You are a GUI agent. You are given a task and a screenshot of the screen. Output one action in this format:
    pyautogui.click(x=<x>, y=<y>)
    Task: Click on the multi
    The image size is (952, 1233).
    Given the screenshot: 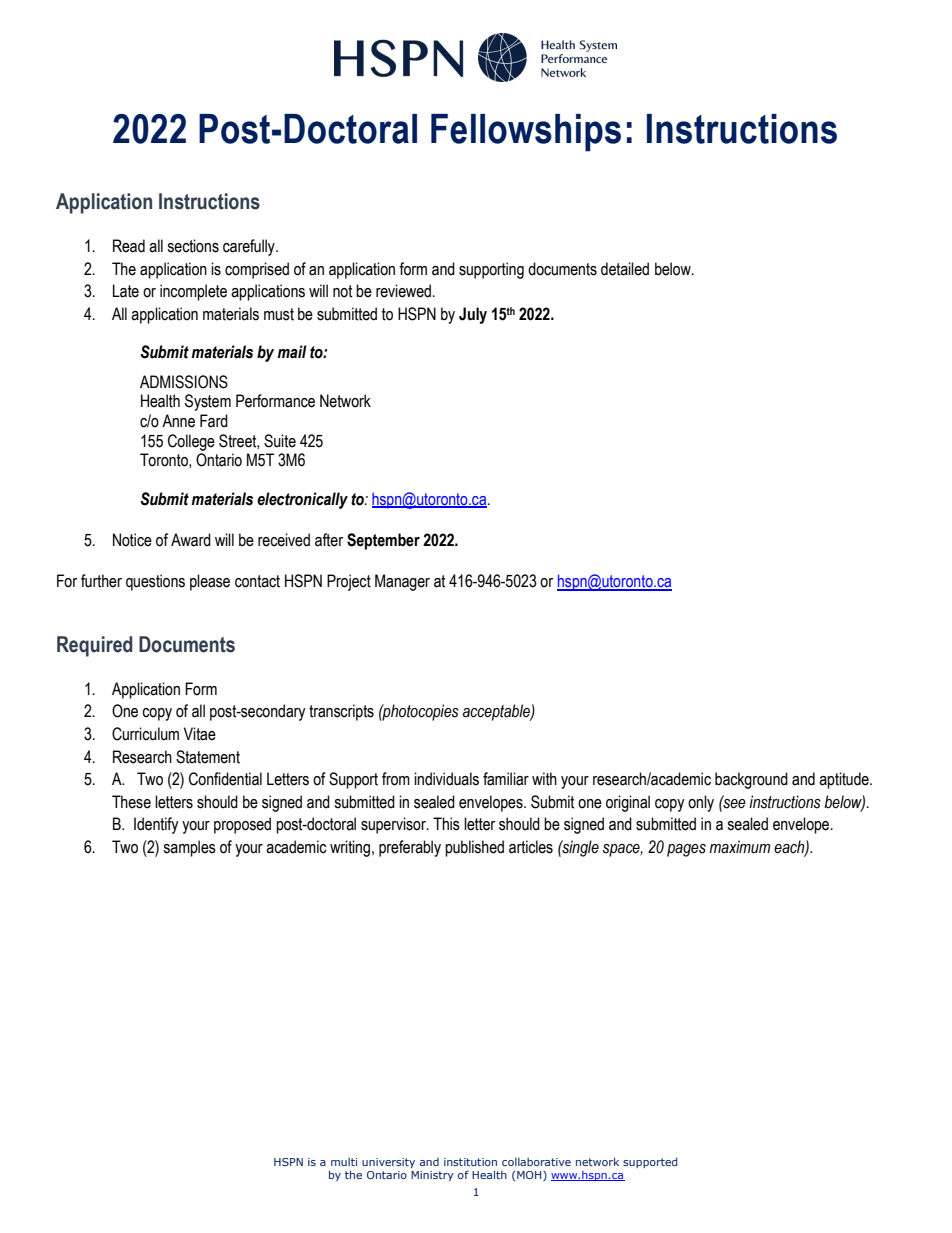 What is the action you would take?
    pyautogui.click(x=344, y=1162)
